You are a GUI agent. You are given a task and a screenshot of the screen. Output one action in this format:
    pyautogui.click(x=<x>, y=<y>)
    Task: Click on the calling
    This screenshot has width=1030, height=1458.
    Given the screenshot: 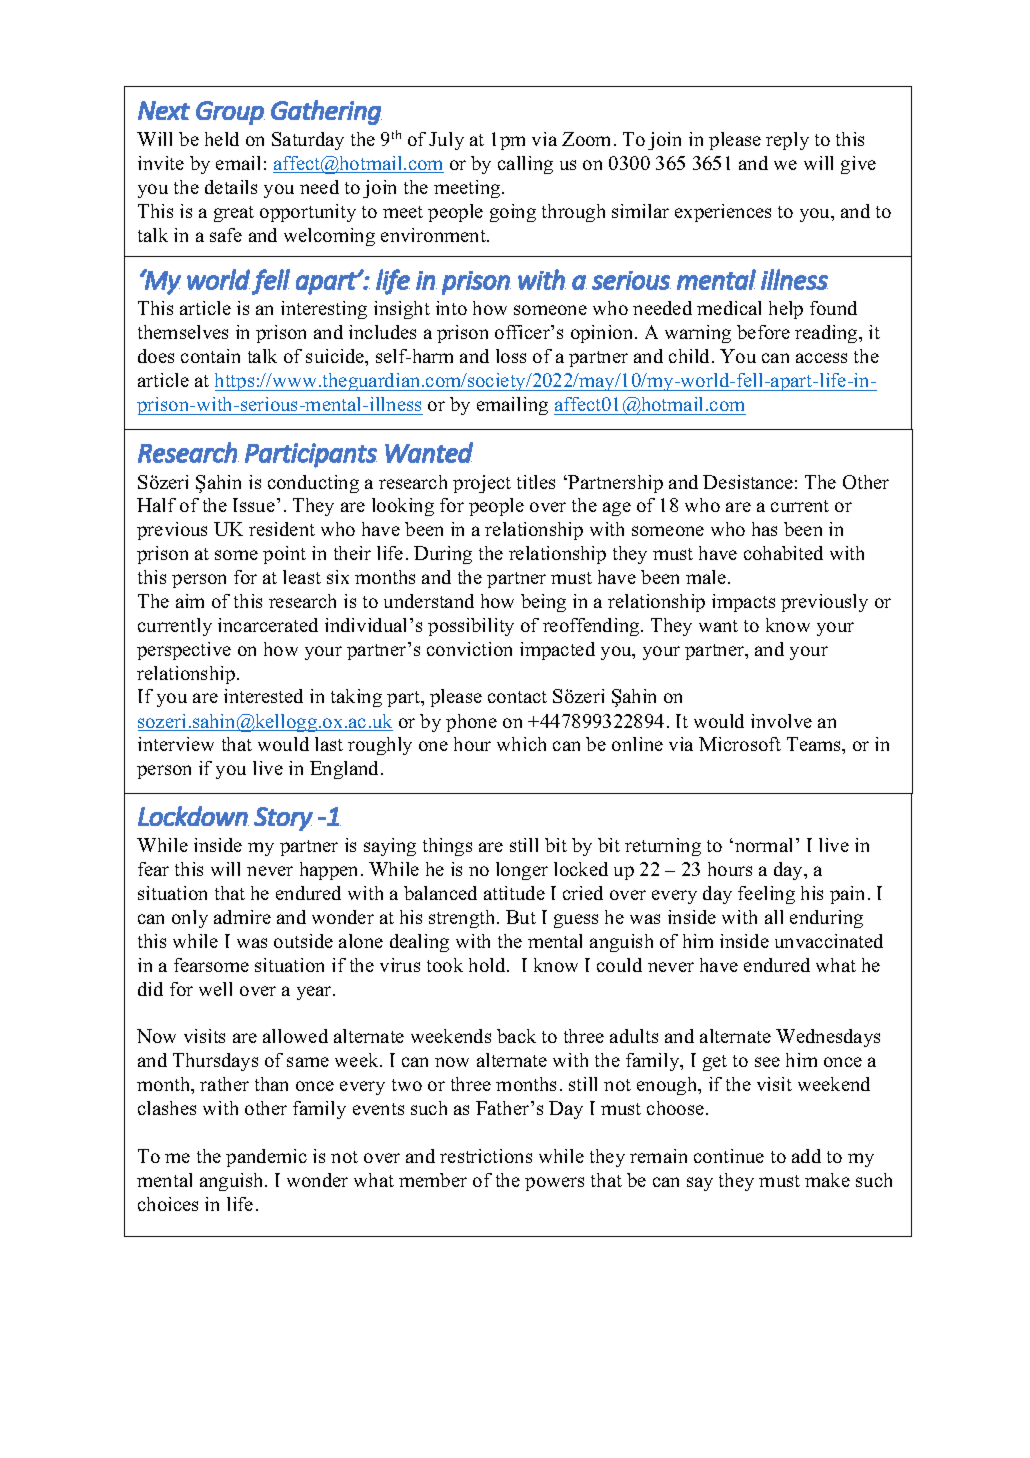 What is the action you would take?
    pyautogui.click(x=525, y=165)
